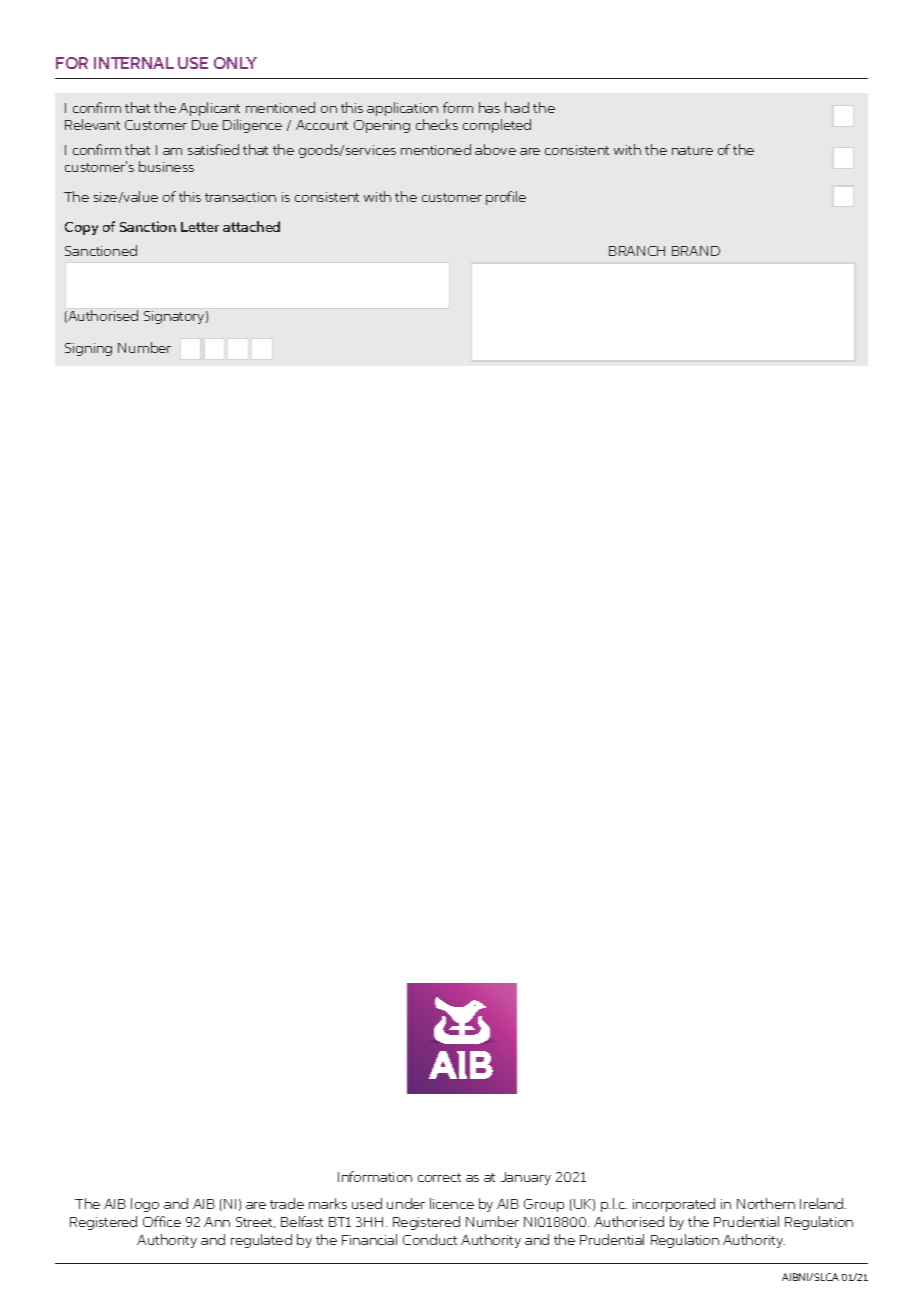 The image size is (924, 1308). What do you see at coordinates (766, 1203) in the page?
I see `Northern` at bounding box center [766, 1203].
